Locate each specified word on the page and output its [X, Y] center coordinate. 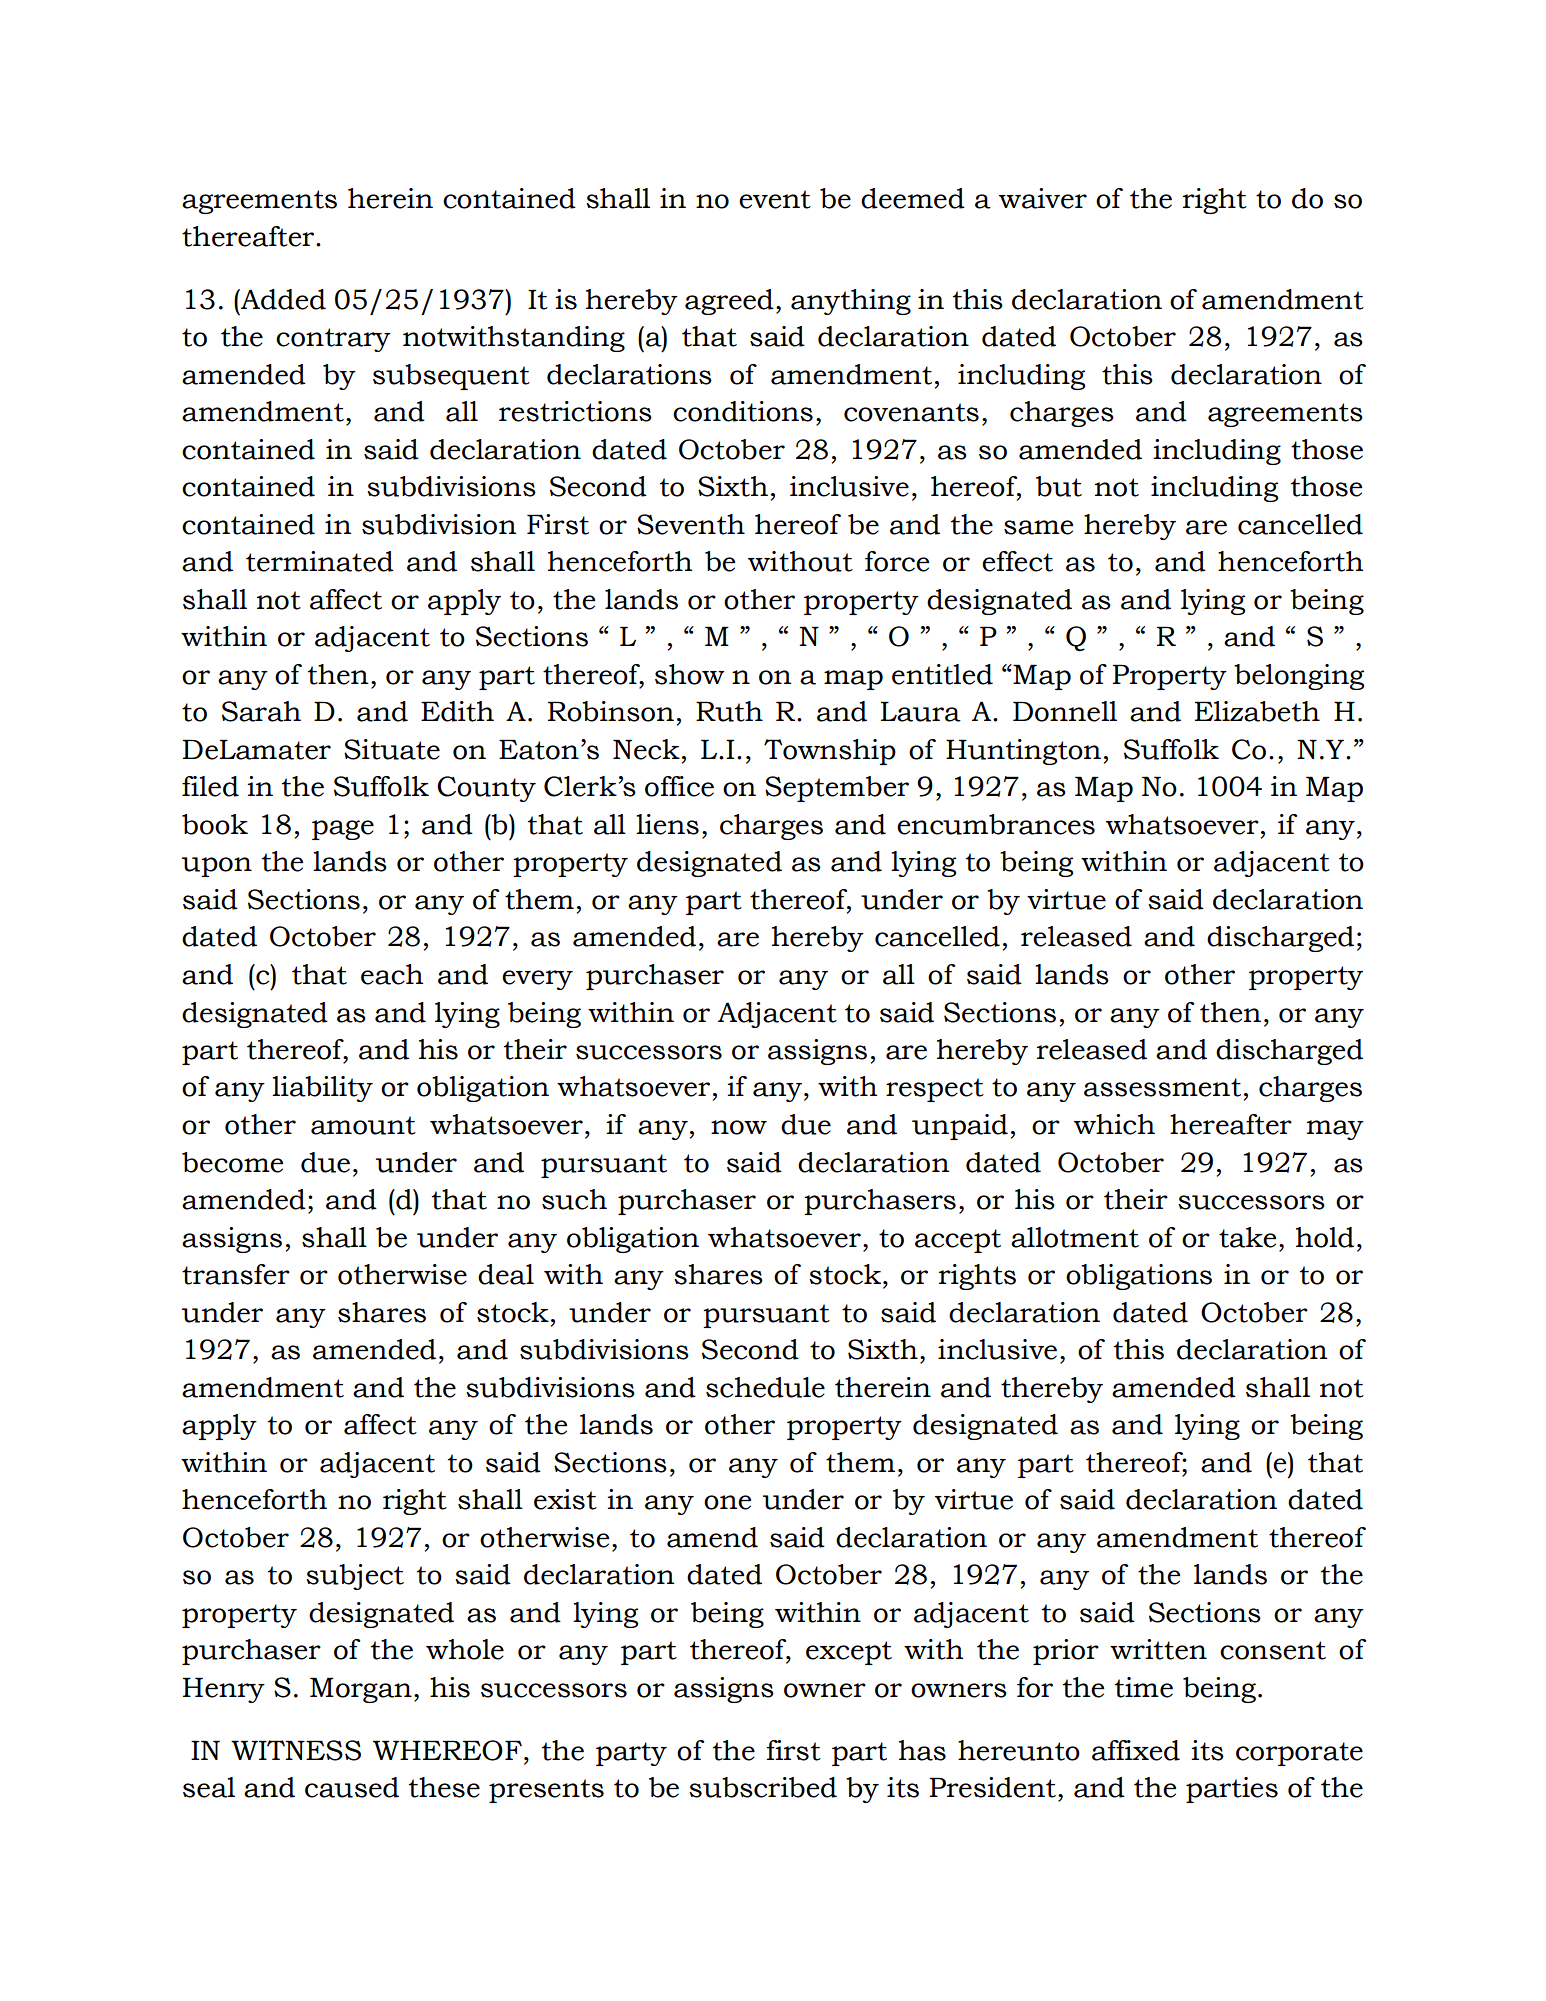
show [690, 674]
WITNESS [296, 1750]
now [739, 1127]
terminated [320, 561]
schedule [765, 1387]
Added [282, 299]
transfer [236, 1274]
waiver [1043, 198]
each [392, 974]
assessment [1162, 1087]
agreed [729, 302]
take [1247, 1237]
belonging [1299, 677]
